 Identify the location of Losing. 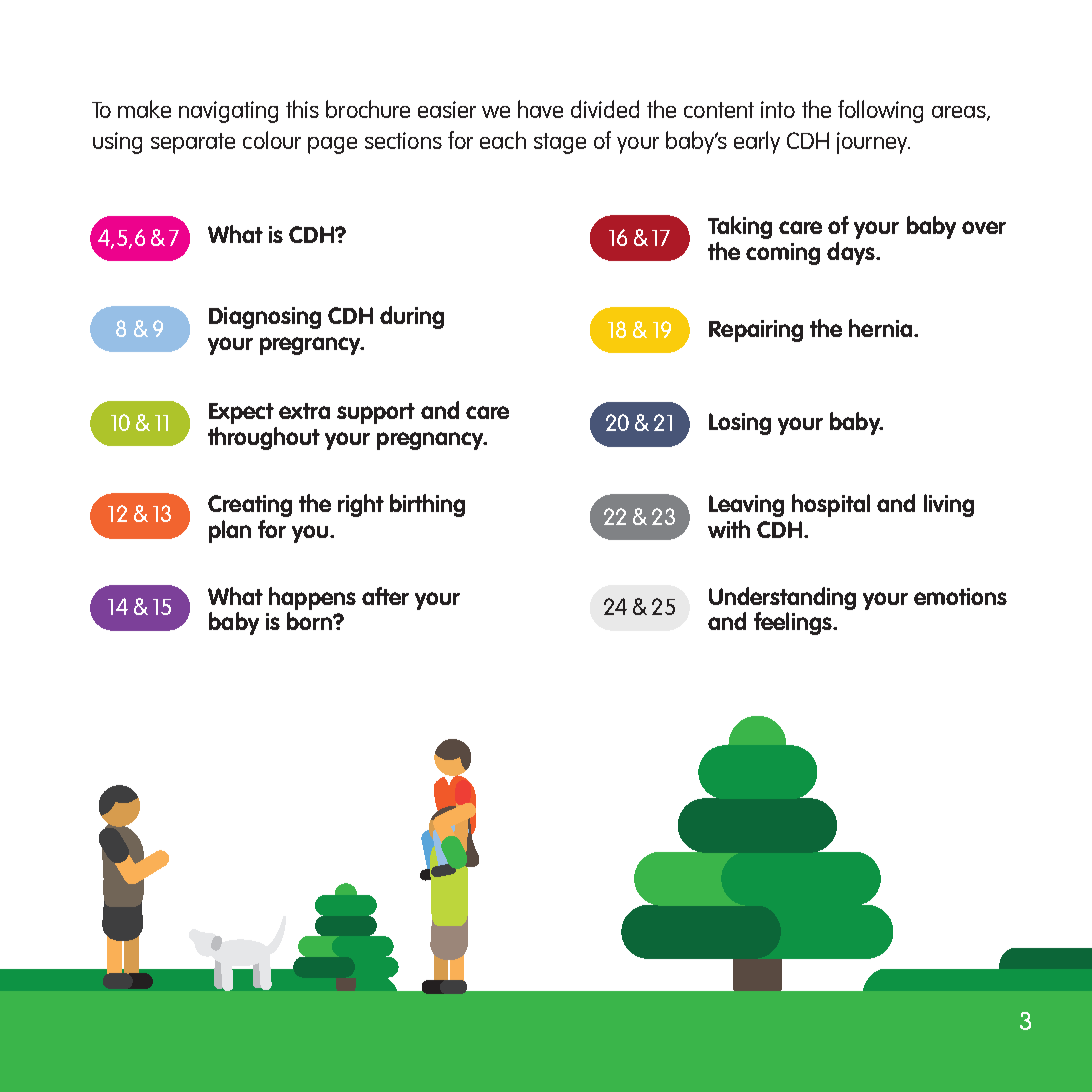
(740, 424).
